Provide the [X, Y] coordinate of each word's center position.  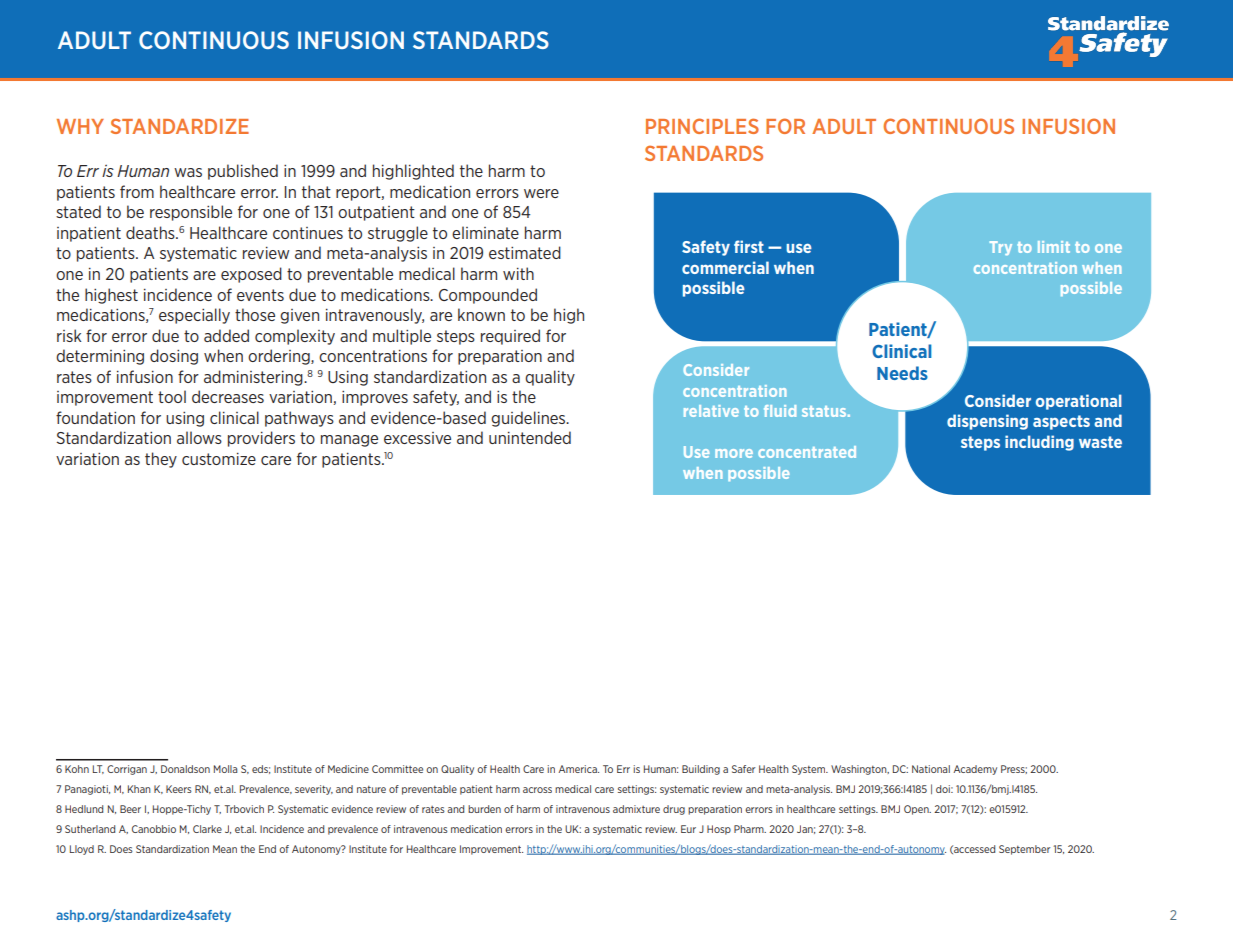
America [578, 769]
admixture [636, 809]
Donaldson [185, 769]
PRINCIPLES [702, 126]
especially [194, 316]
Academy [975, 770]
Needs [902, 373]
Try [1001, 248]
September [1024, 850]
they [161, 460]
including [1039, 443]
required [510, 337]
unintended [530, 437]
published [243, 172]
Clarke [207, 829]
